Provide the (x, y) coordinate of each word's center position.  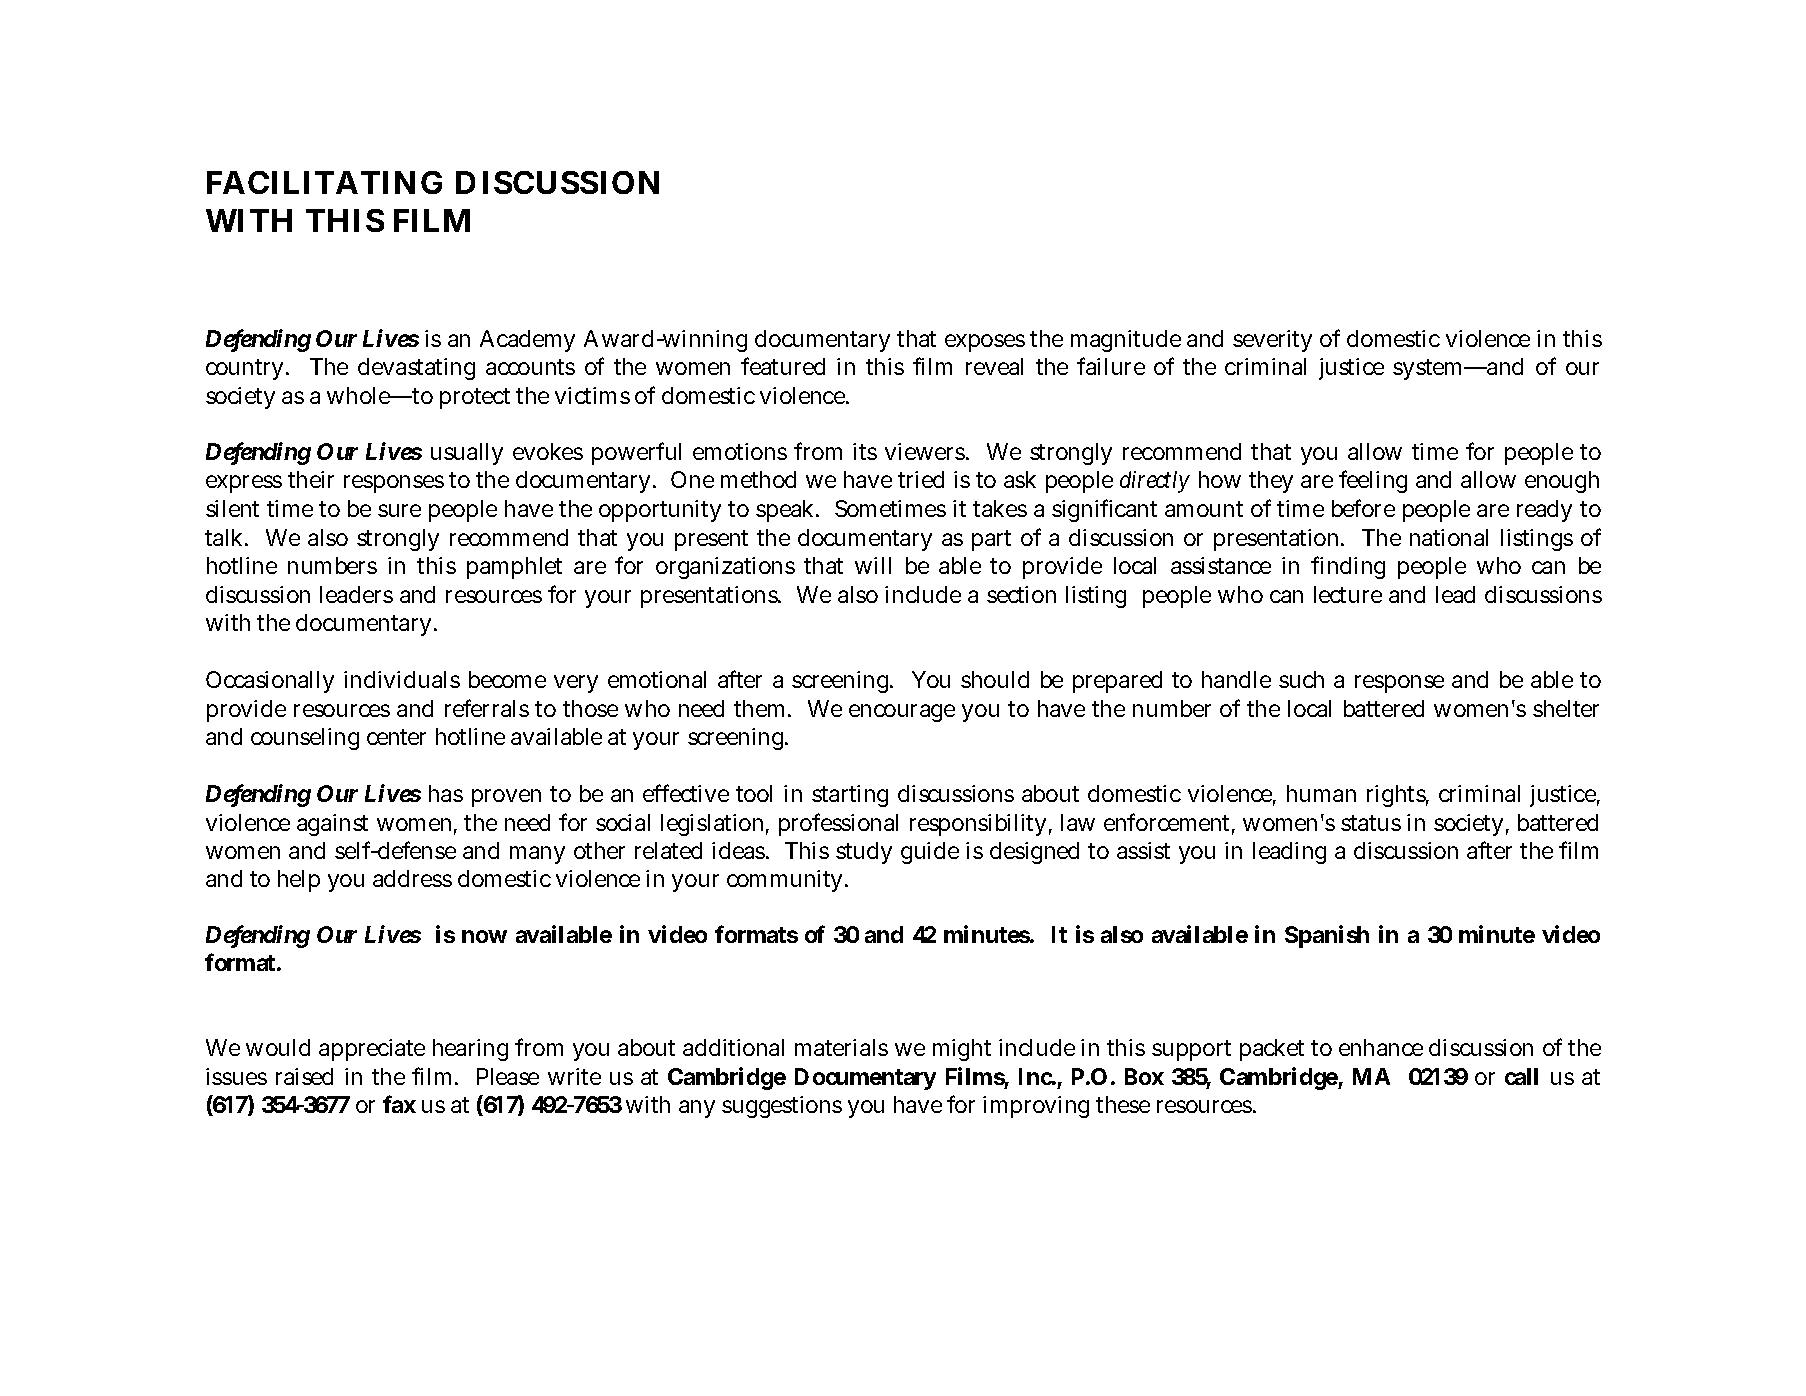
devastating (416, 369)
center (396, 737)
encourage (902, 713)
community (784, 881)
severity (1272, 341)
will (873, 565)
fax (399, 1104)
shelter (1566, 708)
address (412, 878)
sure (399, 510)
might (962, 1050)
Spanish (1327, 936)
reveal (994, 366)
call (1521, 1076)
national (1449, 537)
